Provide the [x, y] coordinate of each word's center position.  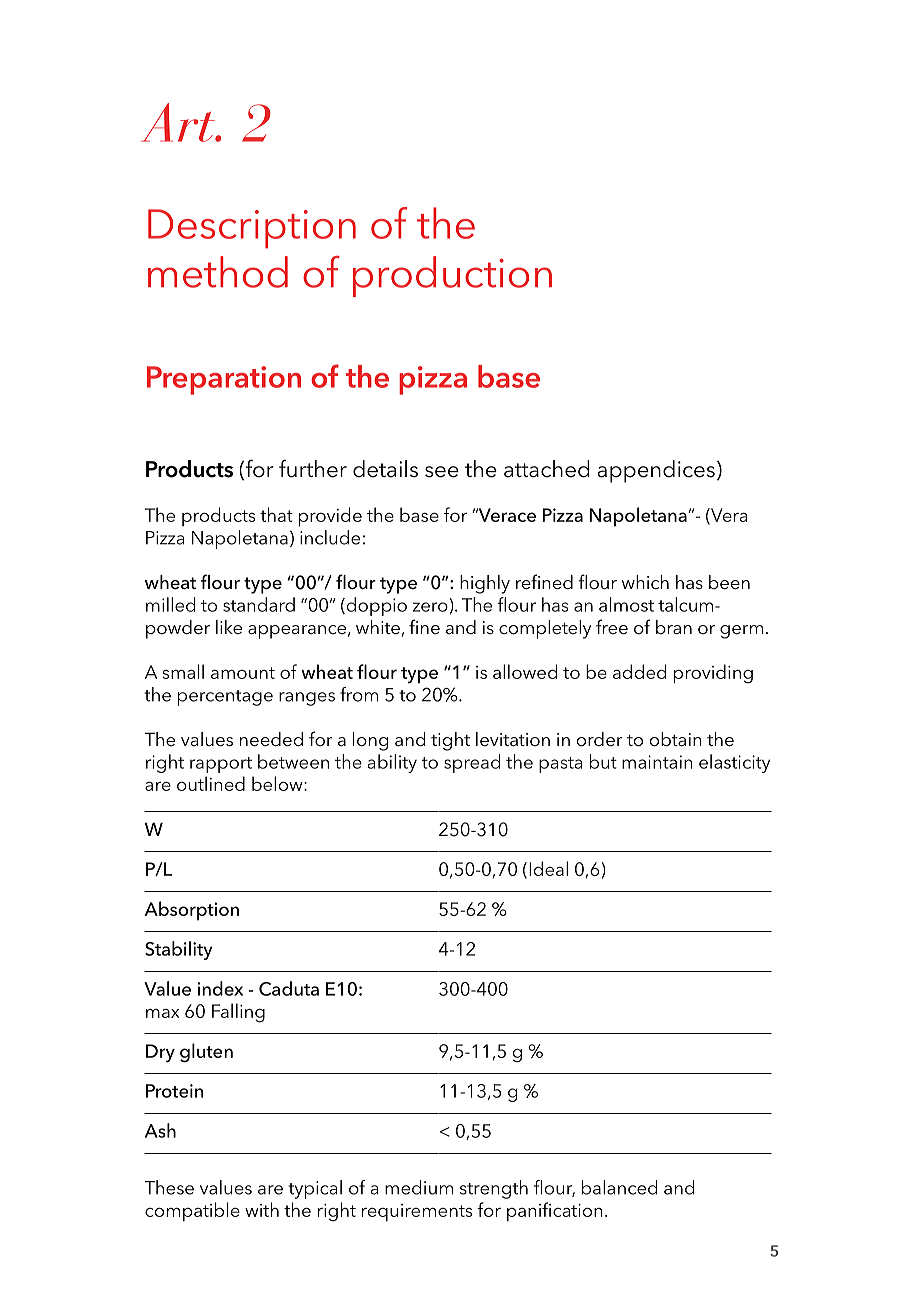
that [276, 514]
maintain [657, 762]
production [452, 276]
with [262, 1209]
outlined [211, 783]
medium [419, 1187]
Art [179, 122]
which [645, 582]
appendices [656, 471]
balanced [619, 1187]
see [442, 472]
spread [472, 763]
